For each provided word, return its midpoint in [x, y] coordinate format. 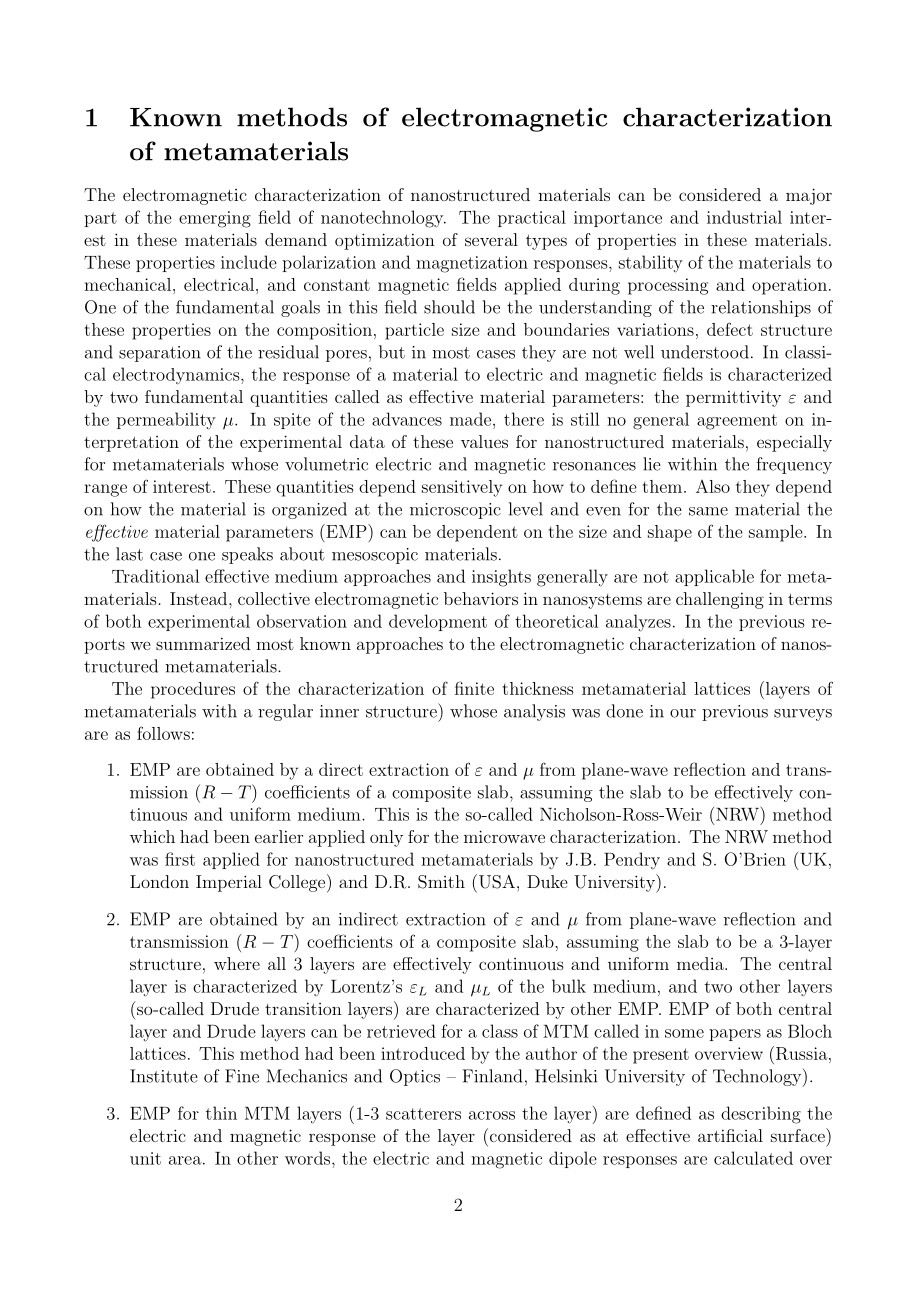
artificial [730, 1135]
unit [145, 1158]
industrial [744, 217]
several [491, 239]
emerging [215, 219]
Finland [492, 1076]
